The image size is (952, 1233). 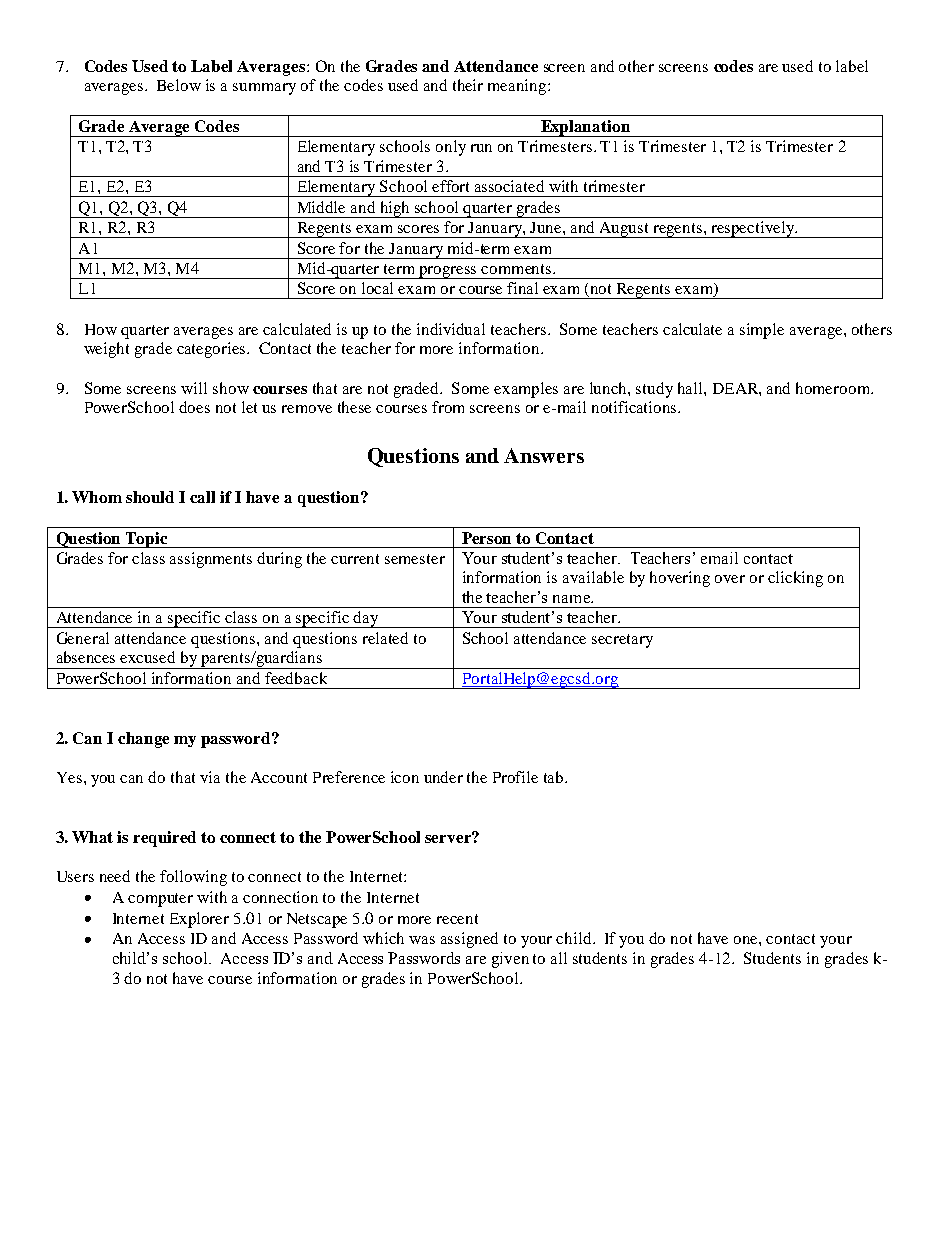 What do you see at coordinates (194, 388) in the page?
I see `will` at bounding box center [194, 388].
